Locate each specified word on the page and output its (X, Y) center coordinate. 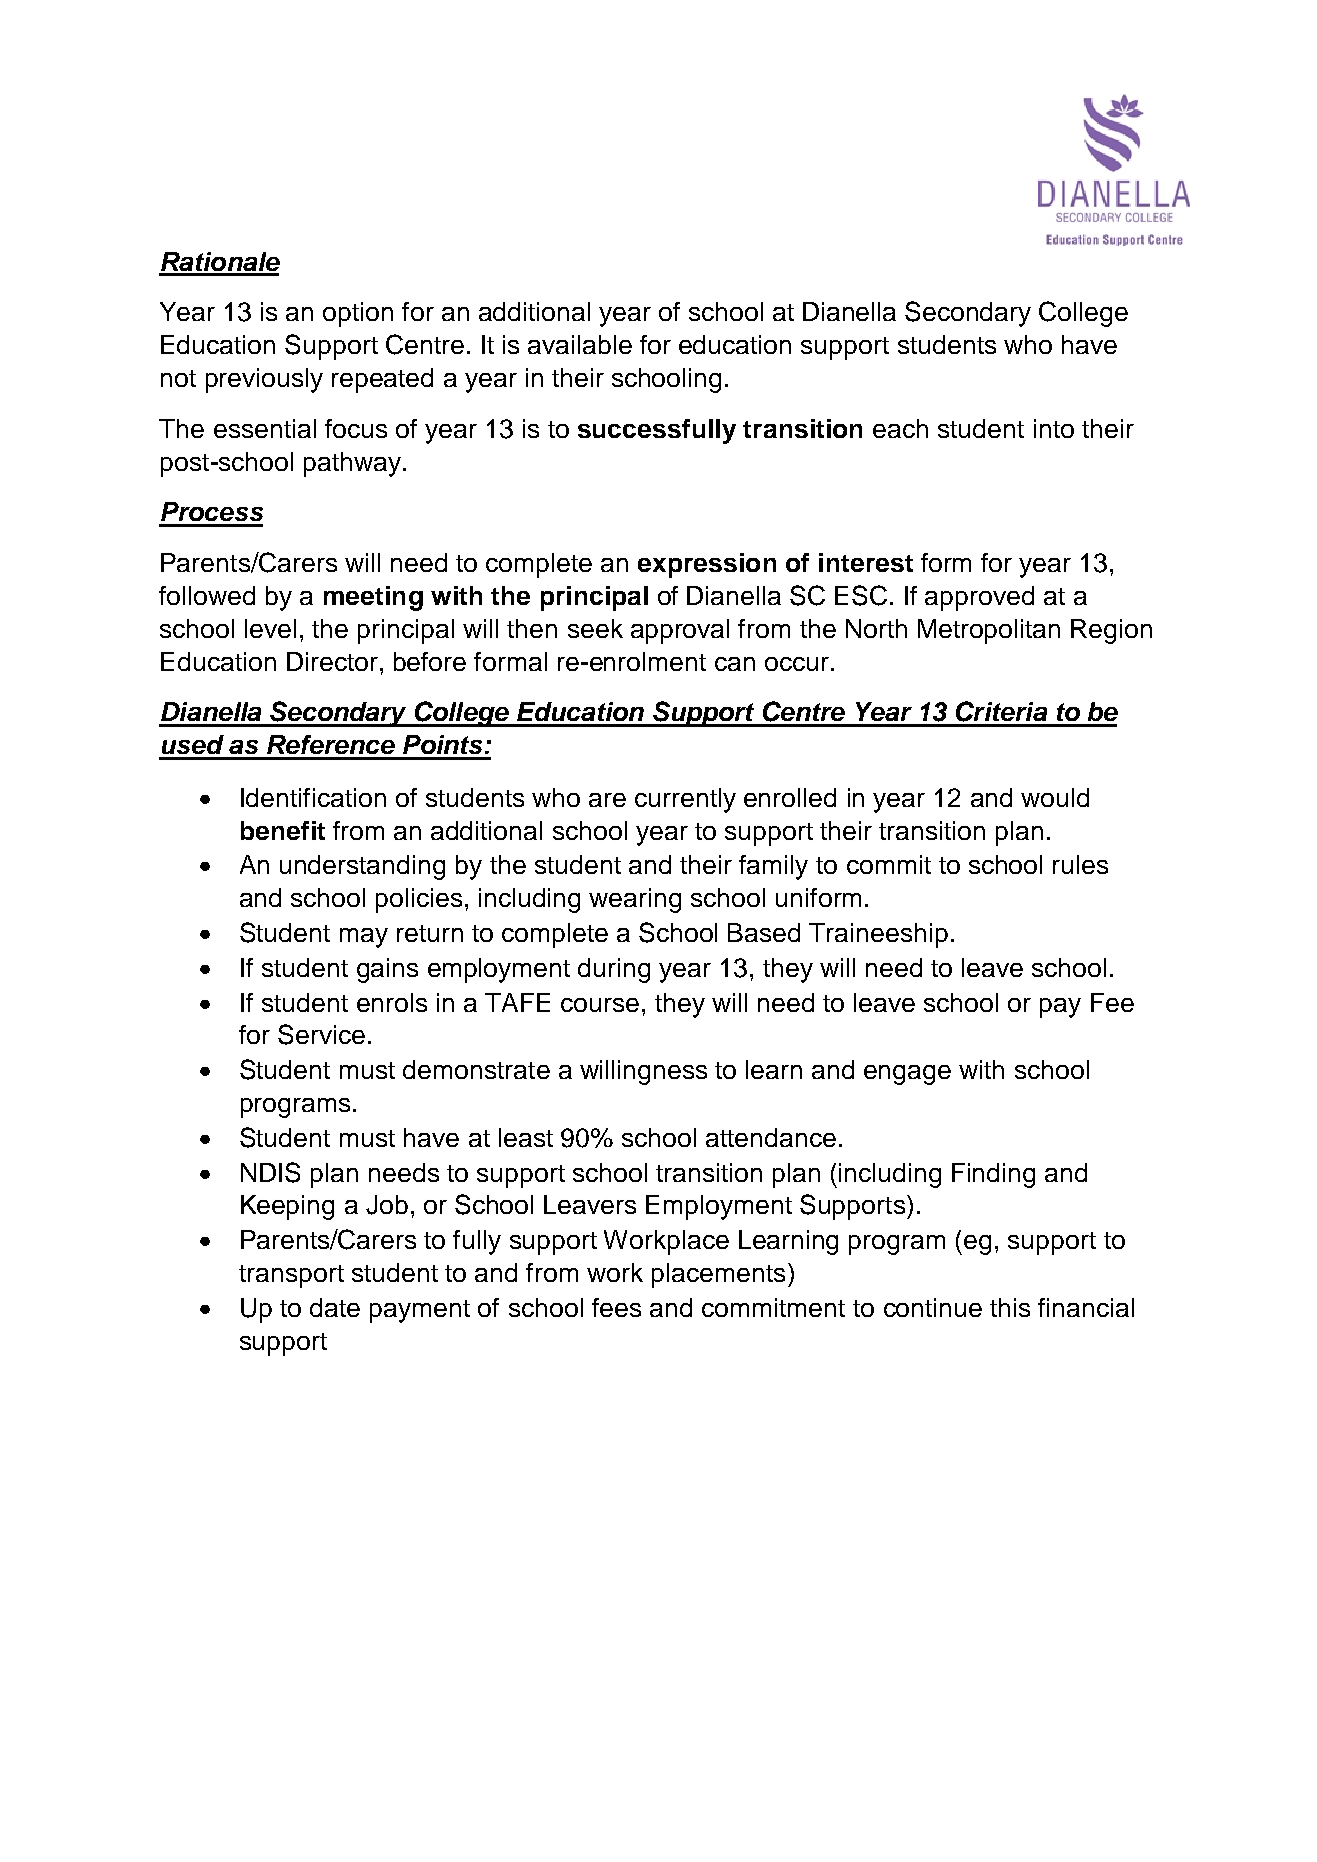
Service (321, 1034)
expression (707, 565)
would (1055, 797)
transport (291, 1276)
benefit (283, 830)
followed (207, 595)
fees (616, 1307)
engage (907, 1075)
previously (264, 380)
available (580, 344)
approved (979, 598)
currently (685, 800)
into (1054, 428)
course (600, 1005)
